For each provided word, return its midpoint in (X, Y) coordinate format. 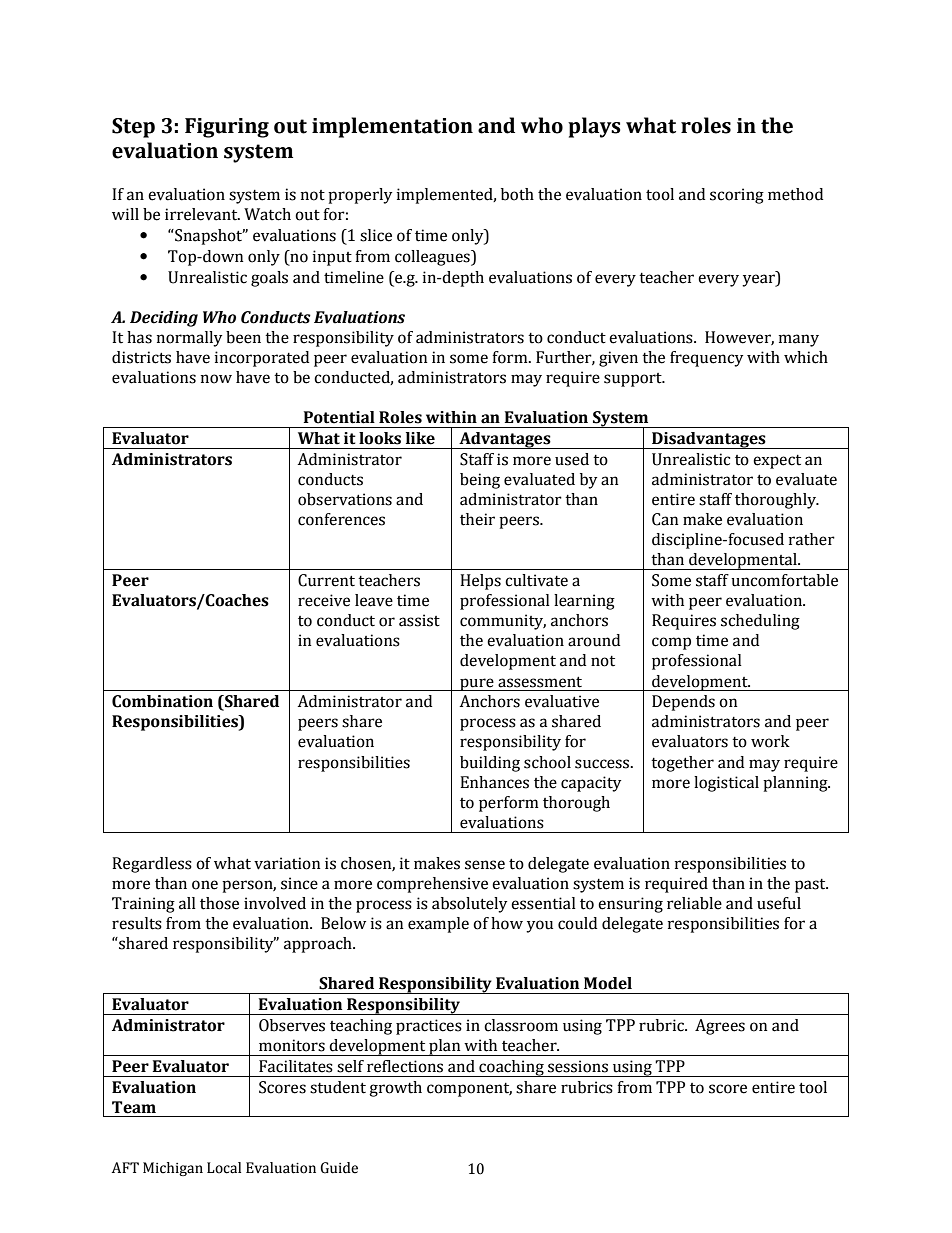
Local (224, 1168)
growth (395, 1089)
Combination (162, 701)
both (517, 194)
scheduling (760, 622)
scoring (737, 196)
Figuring (227, 128)
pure (477, 684)
